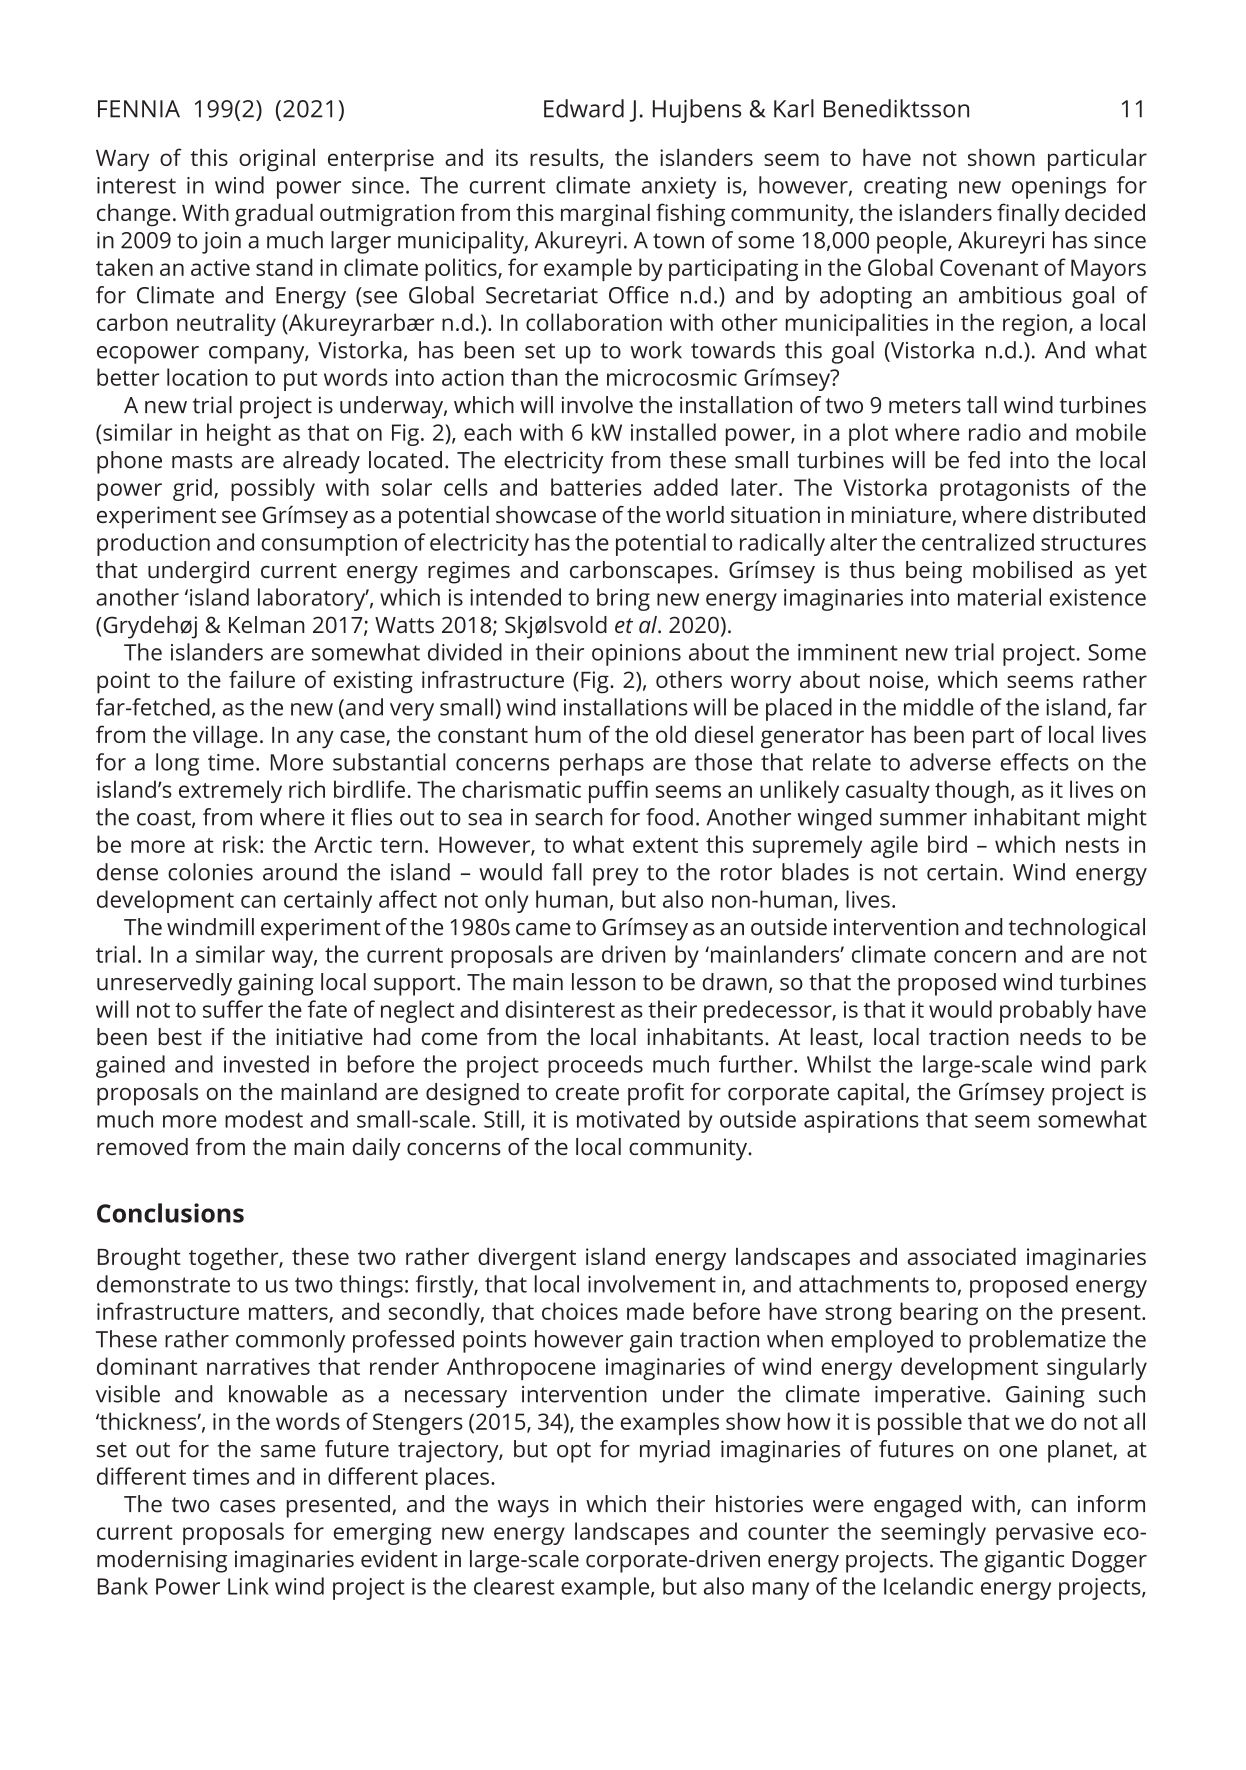  Describe the element at coordinates (1059, 188) in the screenshot. I see `openings` at that location.
